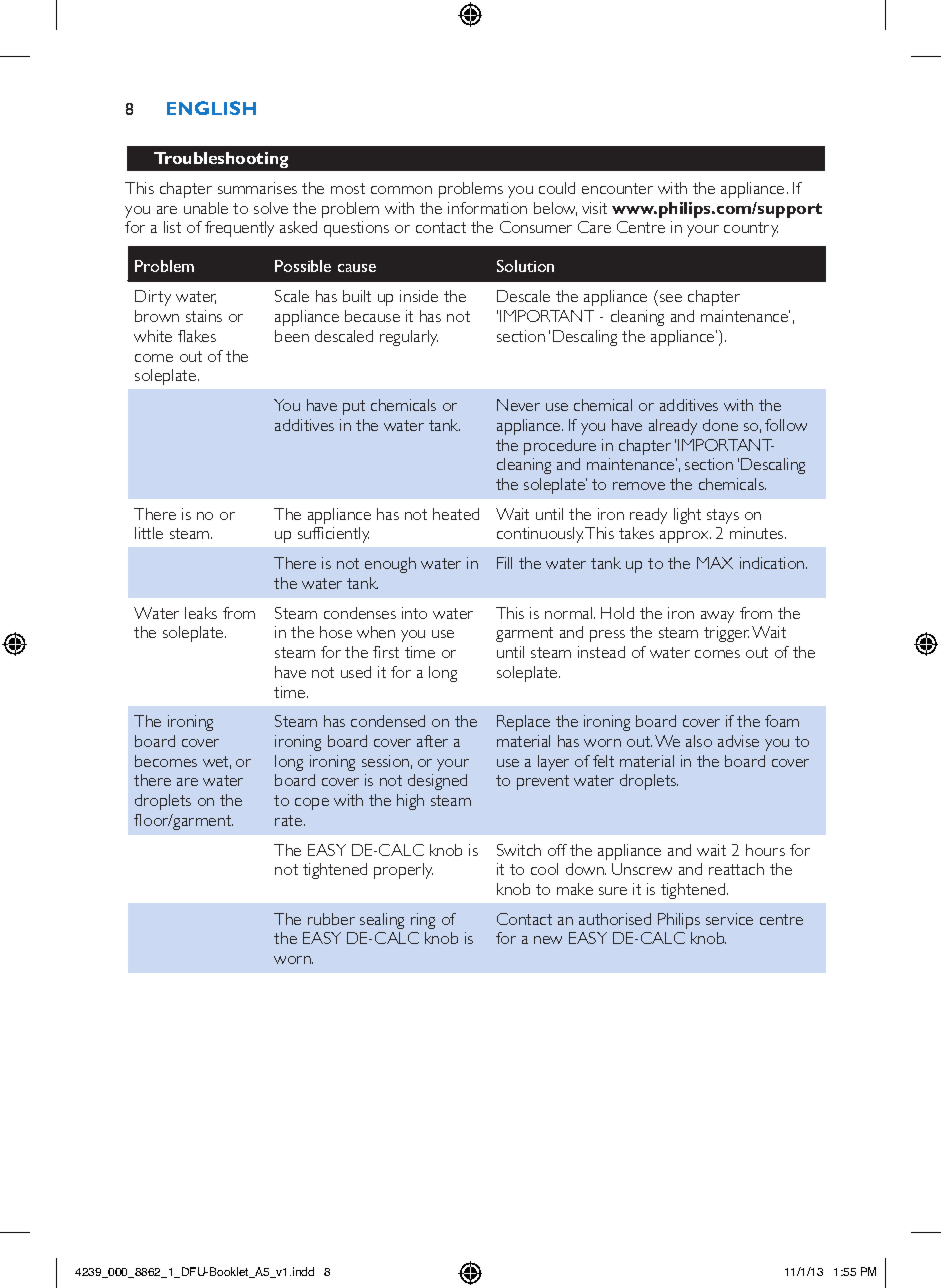 The height and width of the page is (1288, 941). What do you see at coordinates (201, 613) in the page?
I see `leaks` at bounding box center [201, 613].
